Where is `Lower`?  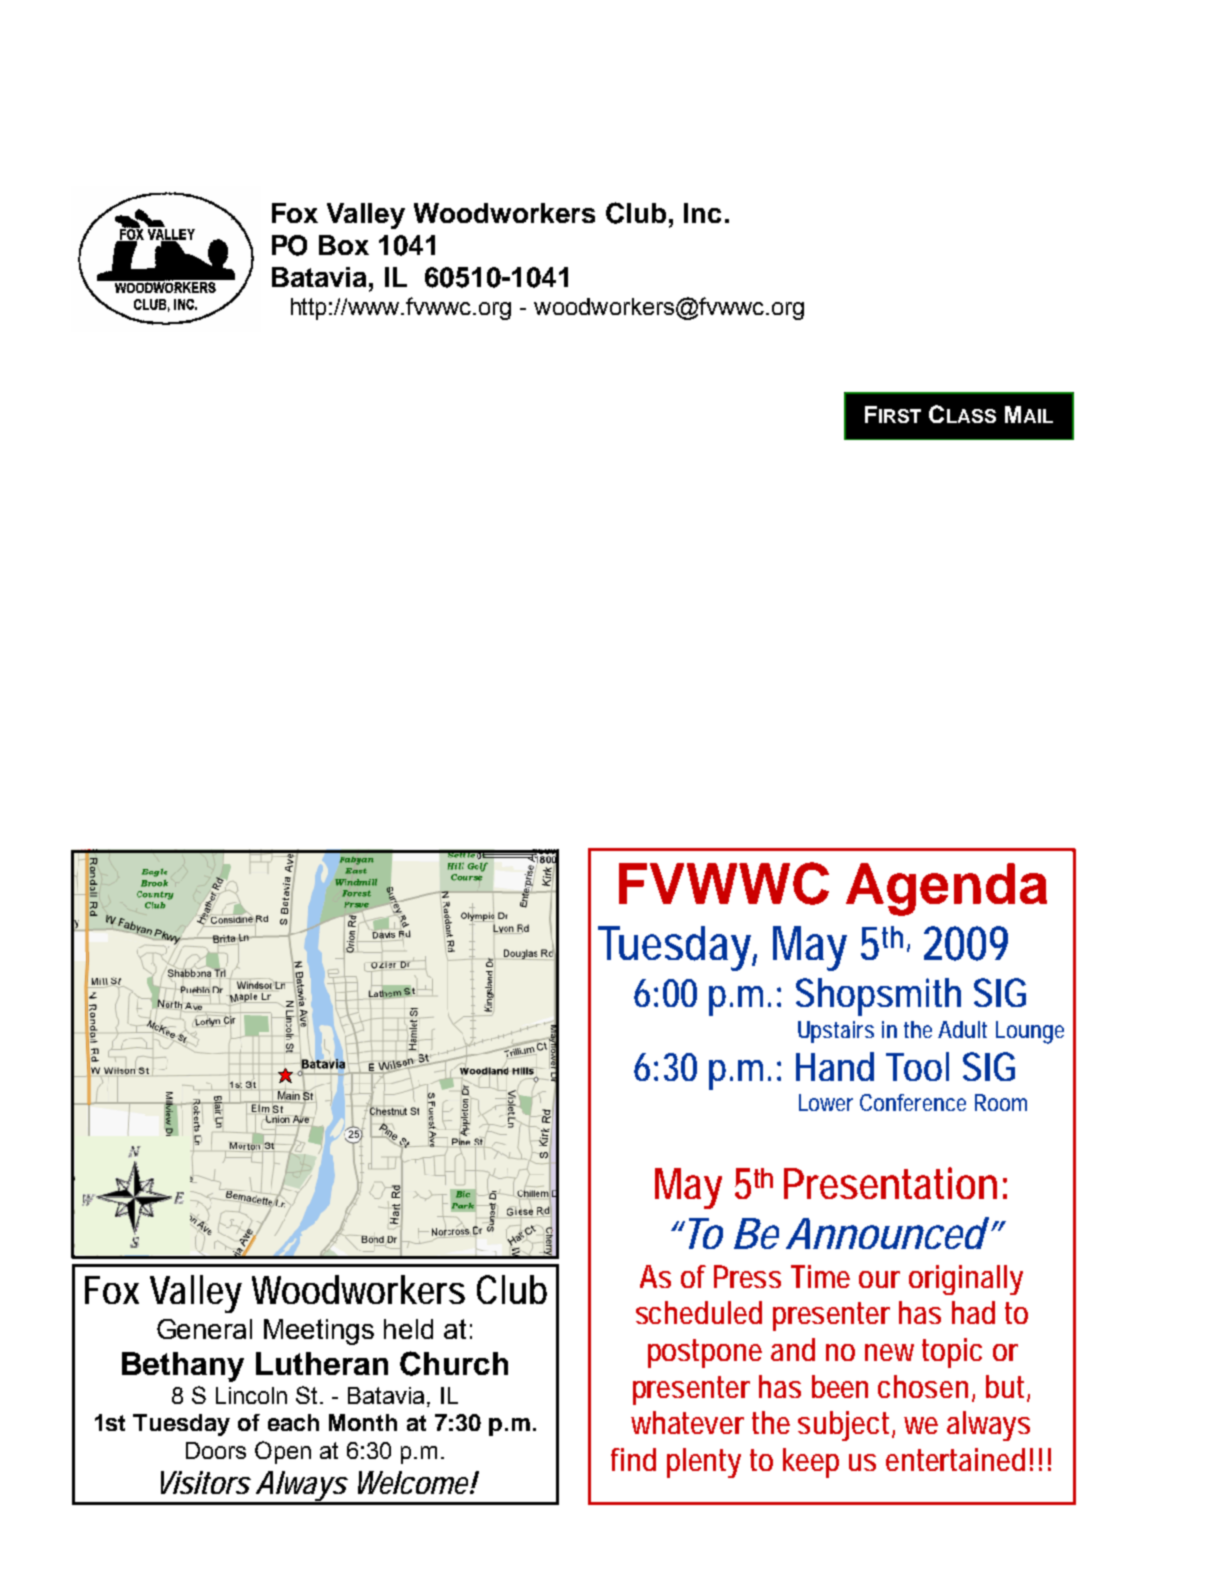
Lower is located at coordinates (826, 1102).
